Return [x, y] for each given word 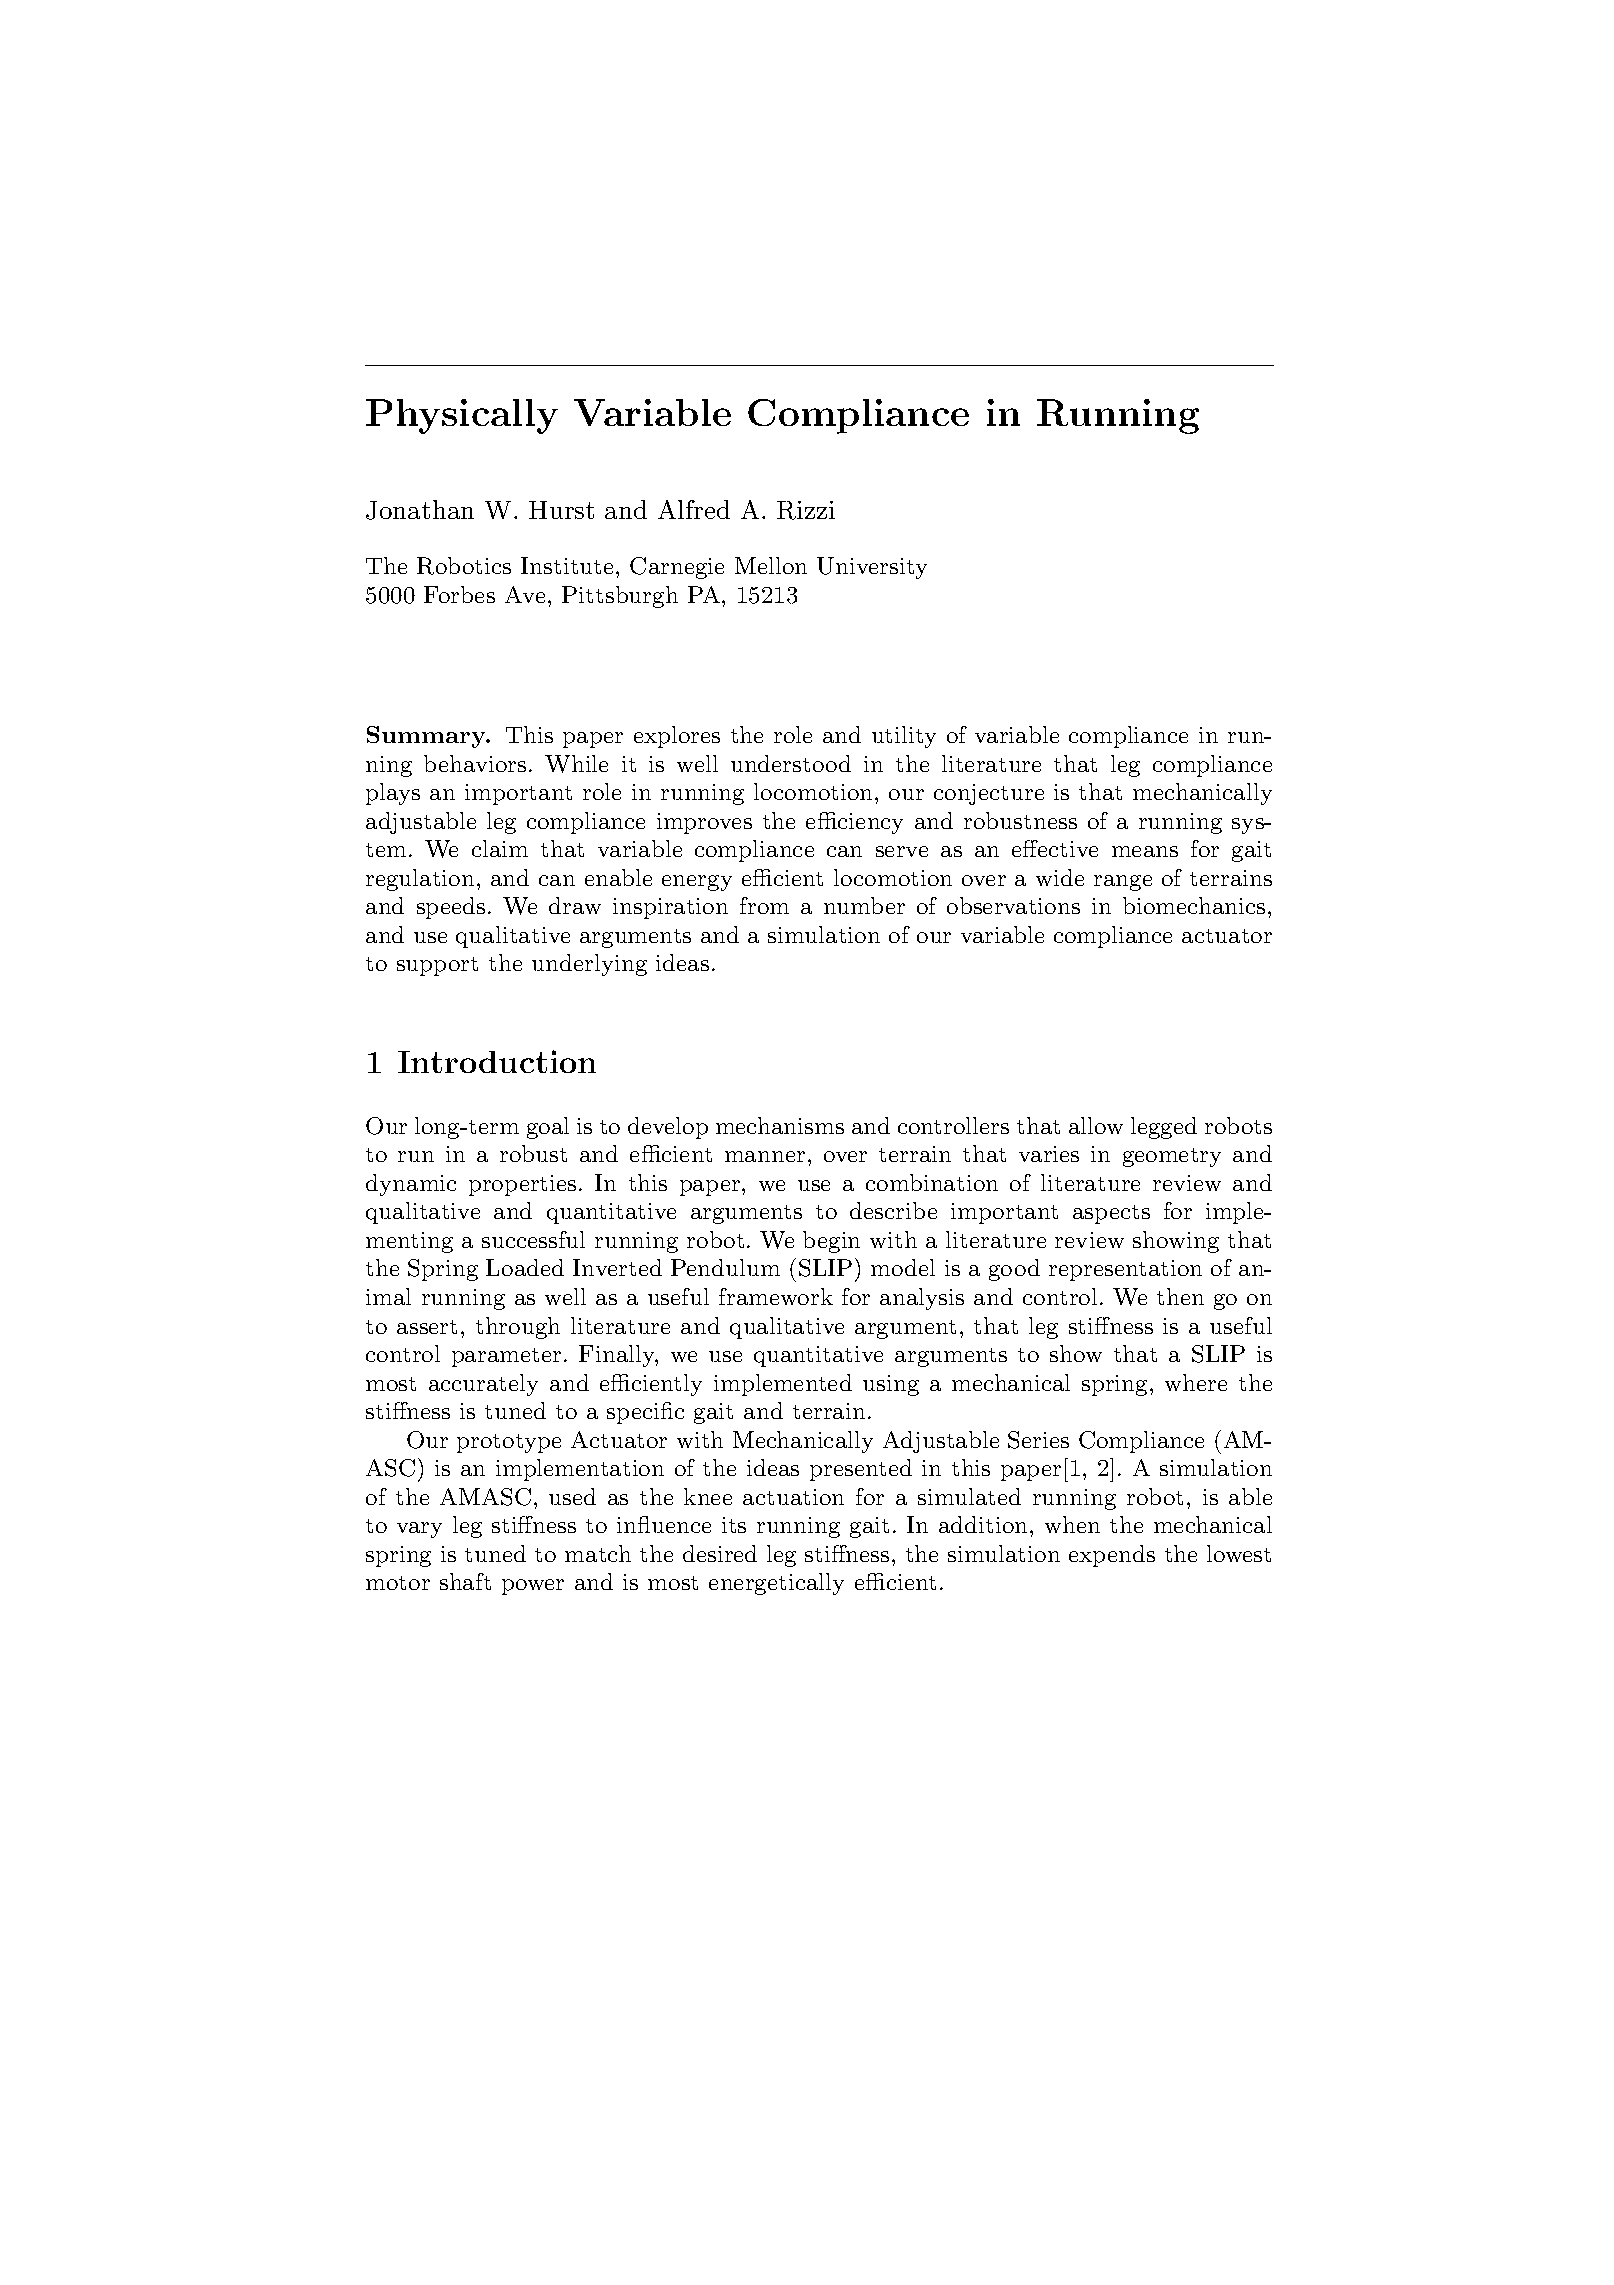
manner [765, 1156]
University [872, 568]
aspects [1111, 1214]
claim [500, 848]
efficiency [854, 823]
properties [522, 1185]
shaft [465, 1581]
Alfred [694, 509]
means [1145, 851]
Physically [462, 416]
